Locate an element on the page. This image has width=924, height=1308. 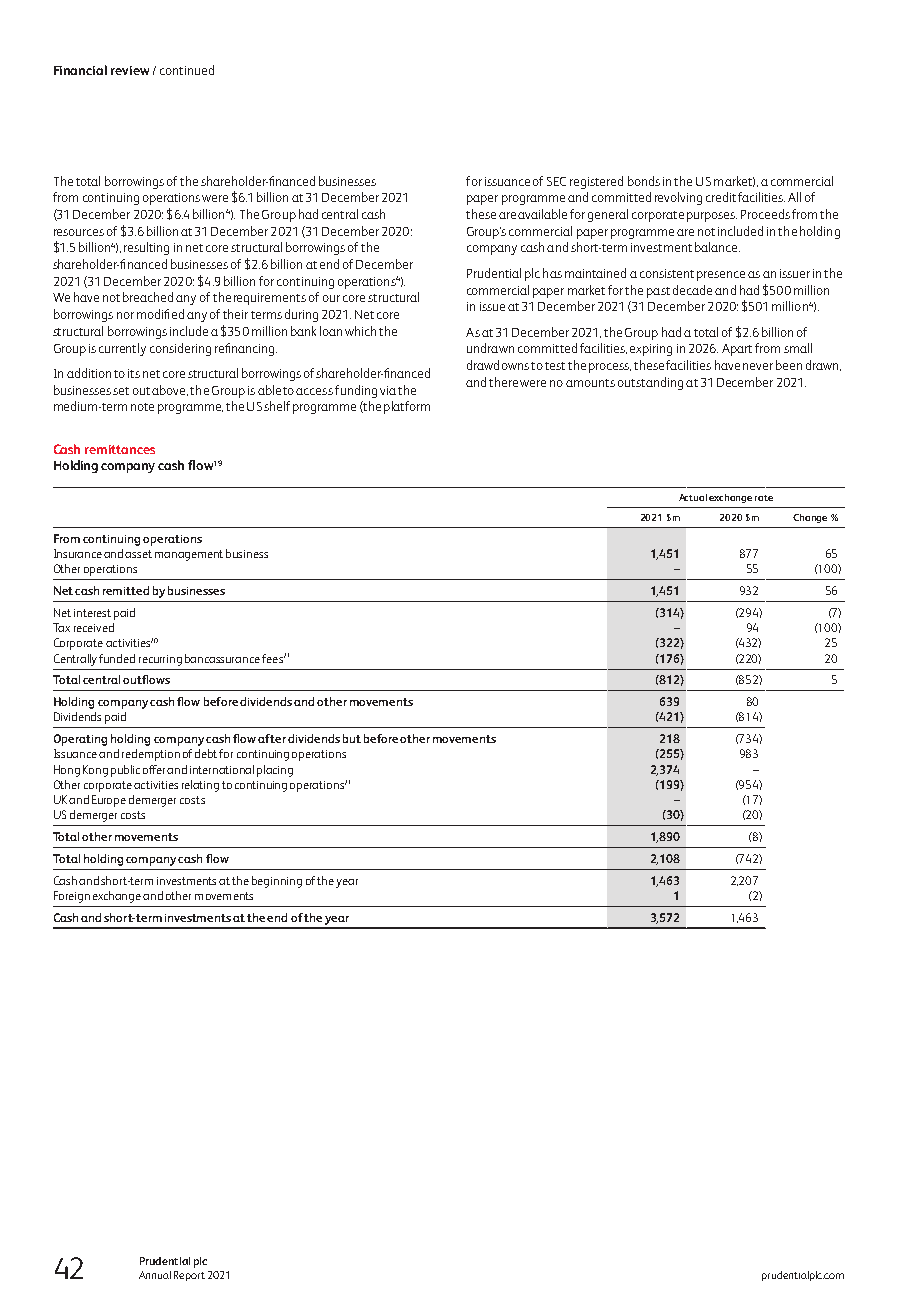
Actual is located at coordinates (693, 497).
